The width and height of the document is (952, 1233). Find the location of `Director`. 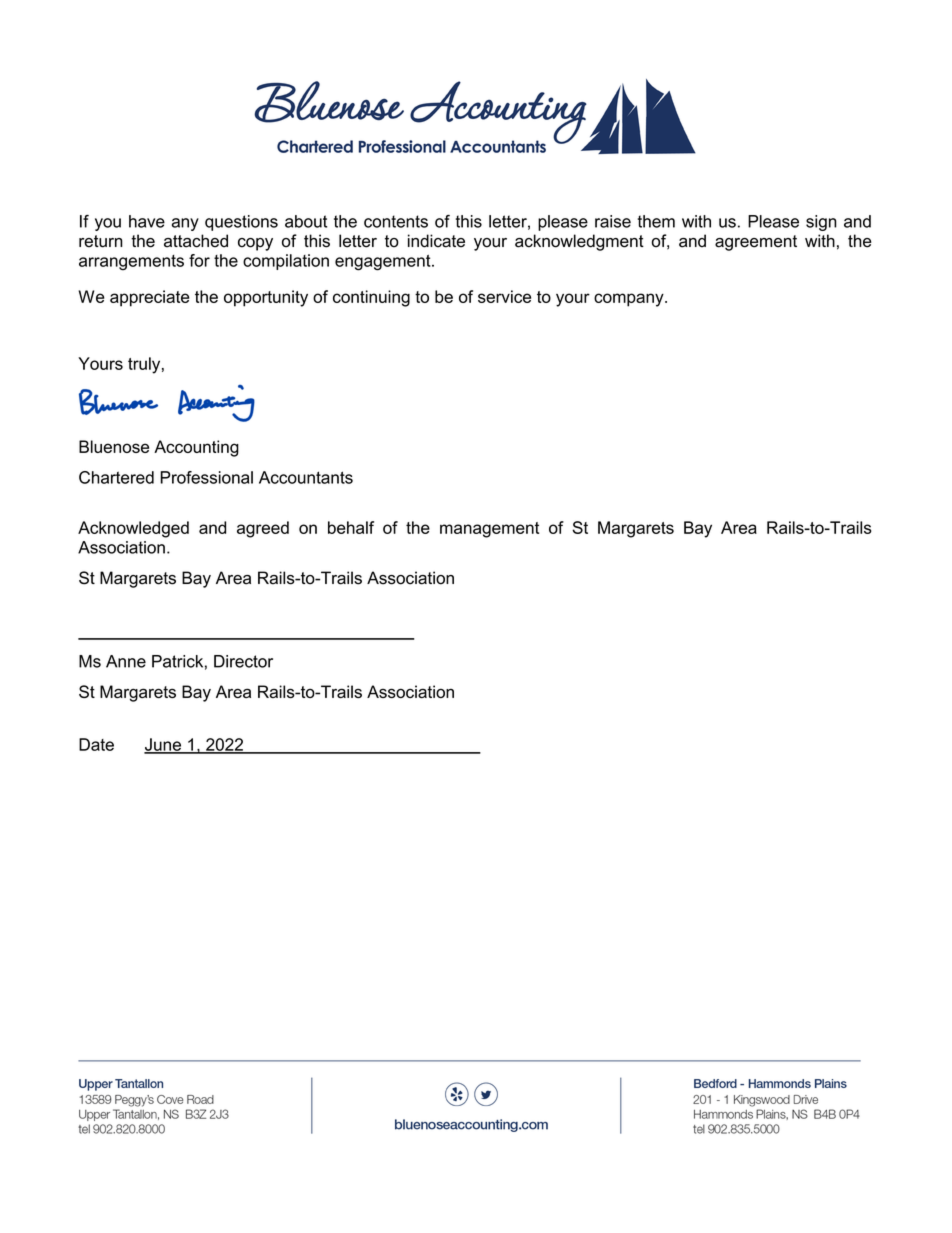

Director is located at coordinates (243, 661).
